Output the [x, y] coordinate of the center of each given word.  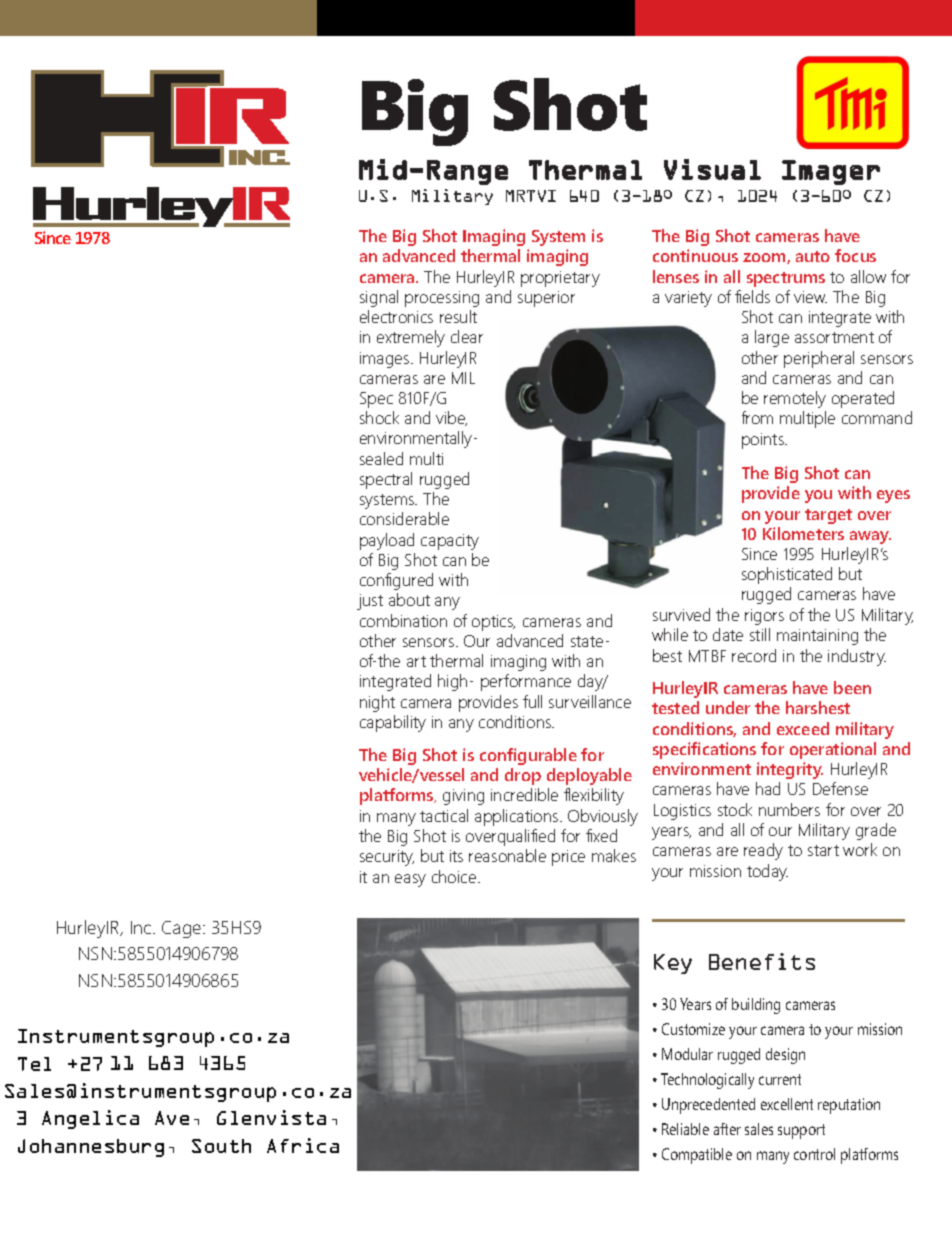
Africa [303, 1145]
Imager [831, 172]
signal [379, 298]
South [221, 1146]
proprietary [560, 279]
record [754, 655]
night [377, 703]
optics [493, 623]
